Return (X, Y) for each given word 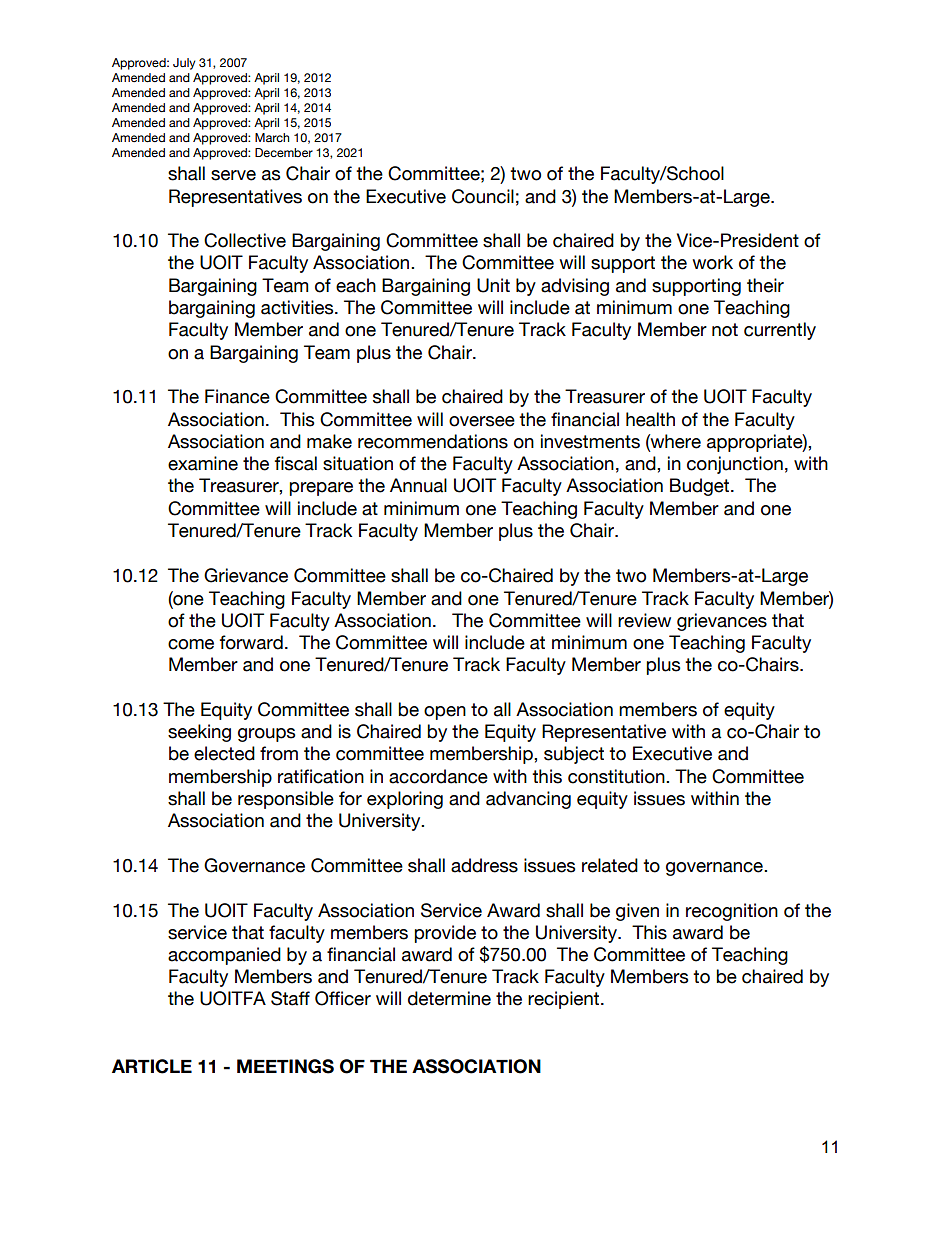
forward (251, 642)
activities (298, 307)
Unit (493, 285)
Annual (418, 485)
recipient (565, 1000)
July (184, 64)
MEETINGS (285, 1066)
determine (449, 998)
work (712, 262)
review (644, 620)
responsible (286, 800)
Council (483, 196)
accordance (438, 776)
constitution (617, 776)
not (725, 330)
